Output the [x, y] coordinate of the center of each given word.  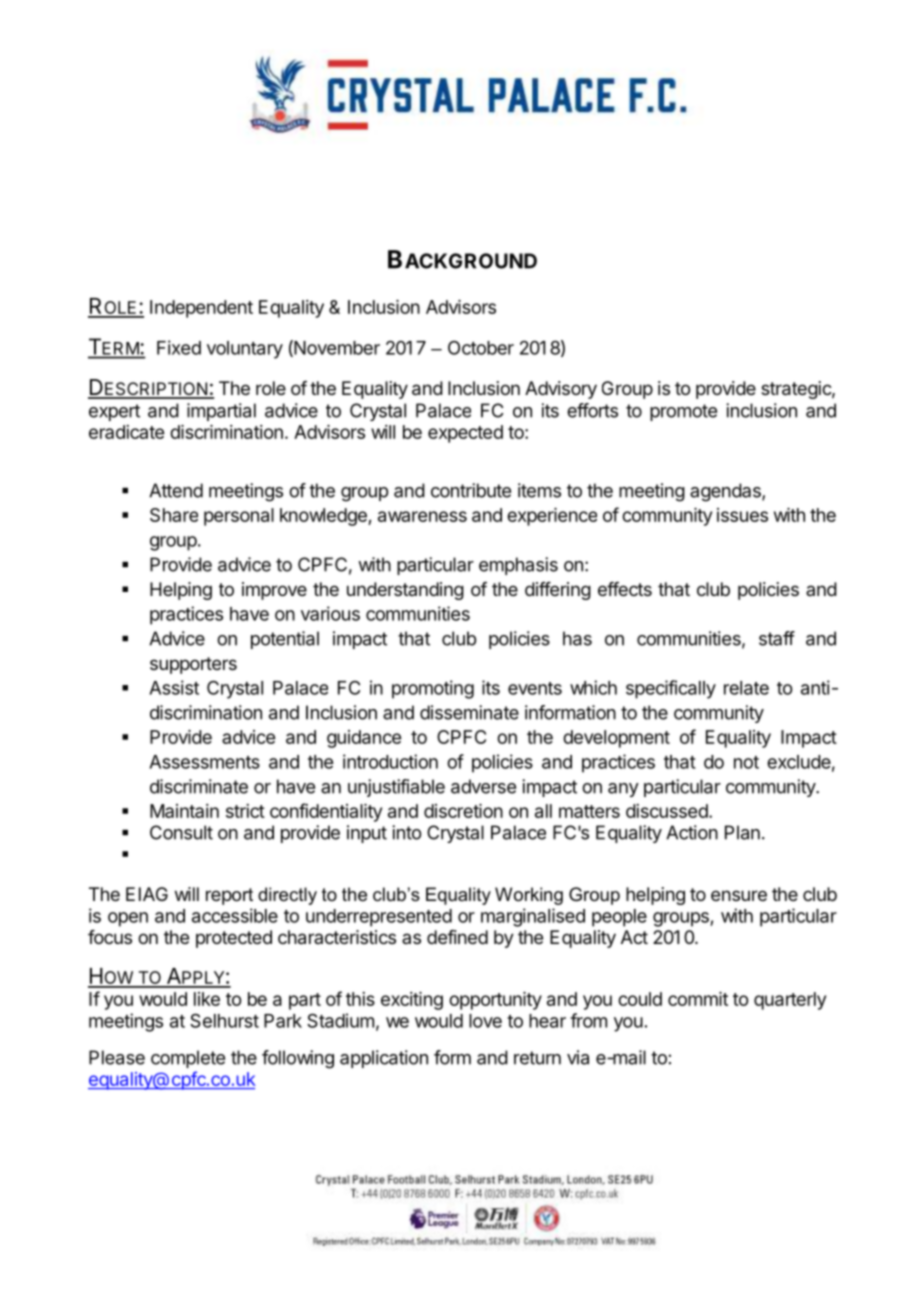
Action [692, 832]
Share [174, 515]
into [406, 832]
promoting [433, 689]
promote [683, 412]
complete [188, 1059]
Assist [174, 687]
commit [698, 999]
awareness [422, 516]
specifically [671, 689]
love [485, 1021]
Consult [181, 832]
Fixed [179, 347]
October [481, 348]
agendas [726, 492]
